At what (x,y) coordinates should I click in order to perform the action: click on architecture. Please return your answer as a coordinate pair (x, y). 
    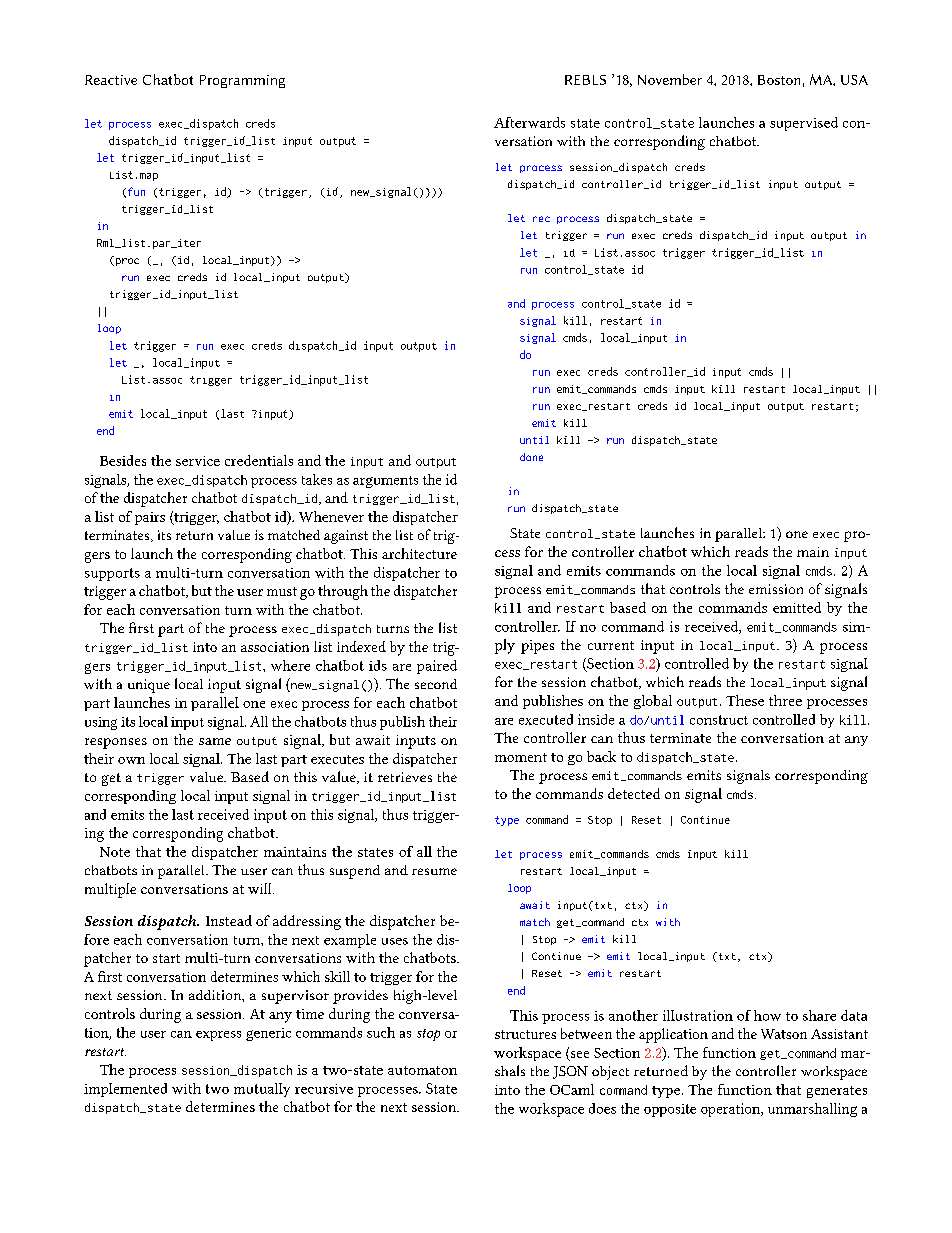
    Looking at the image, I should click on (419, 553).
